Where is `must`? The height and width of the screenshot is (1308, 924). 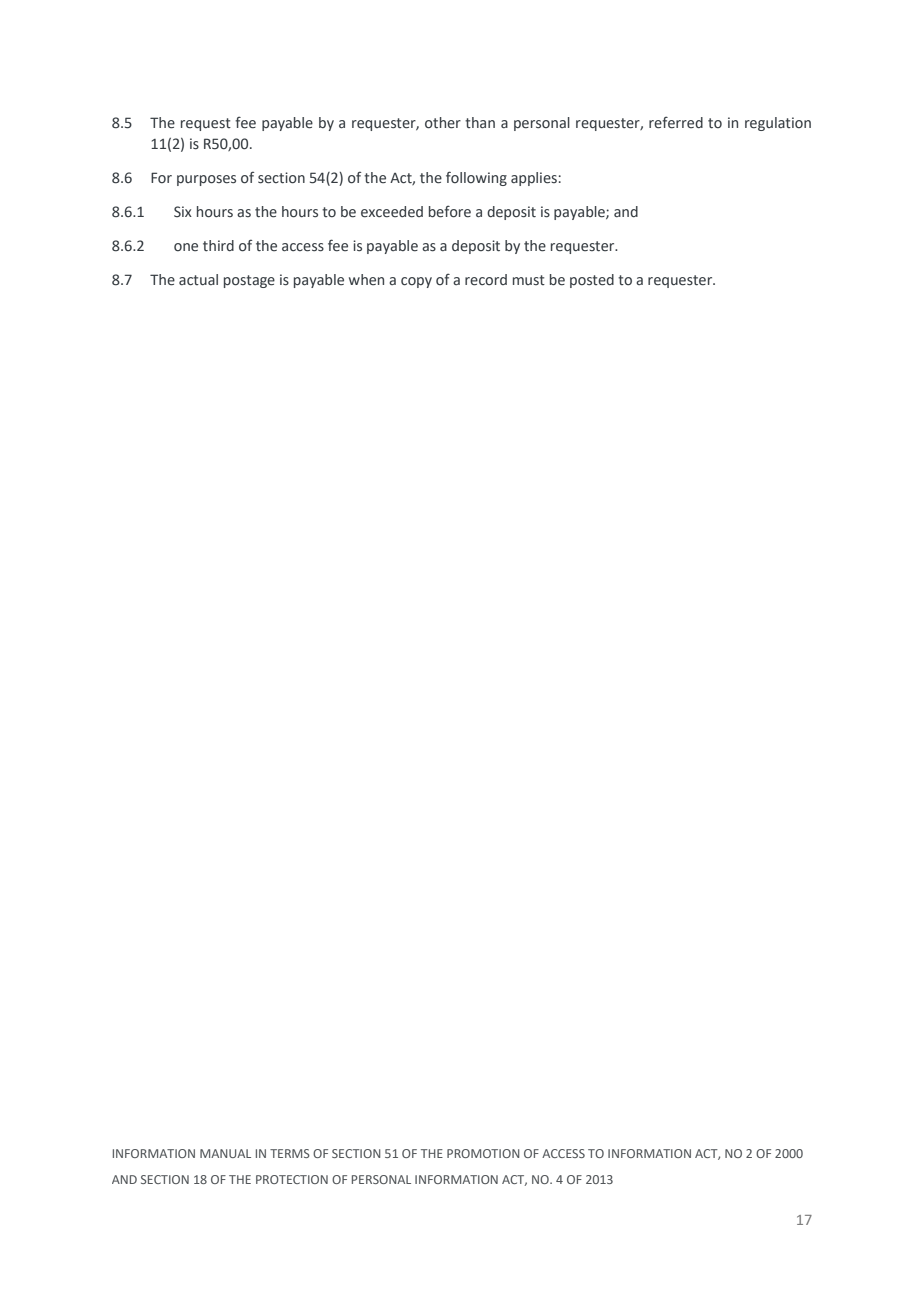
must is located at coordinates (529, 280).
